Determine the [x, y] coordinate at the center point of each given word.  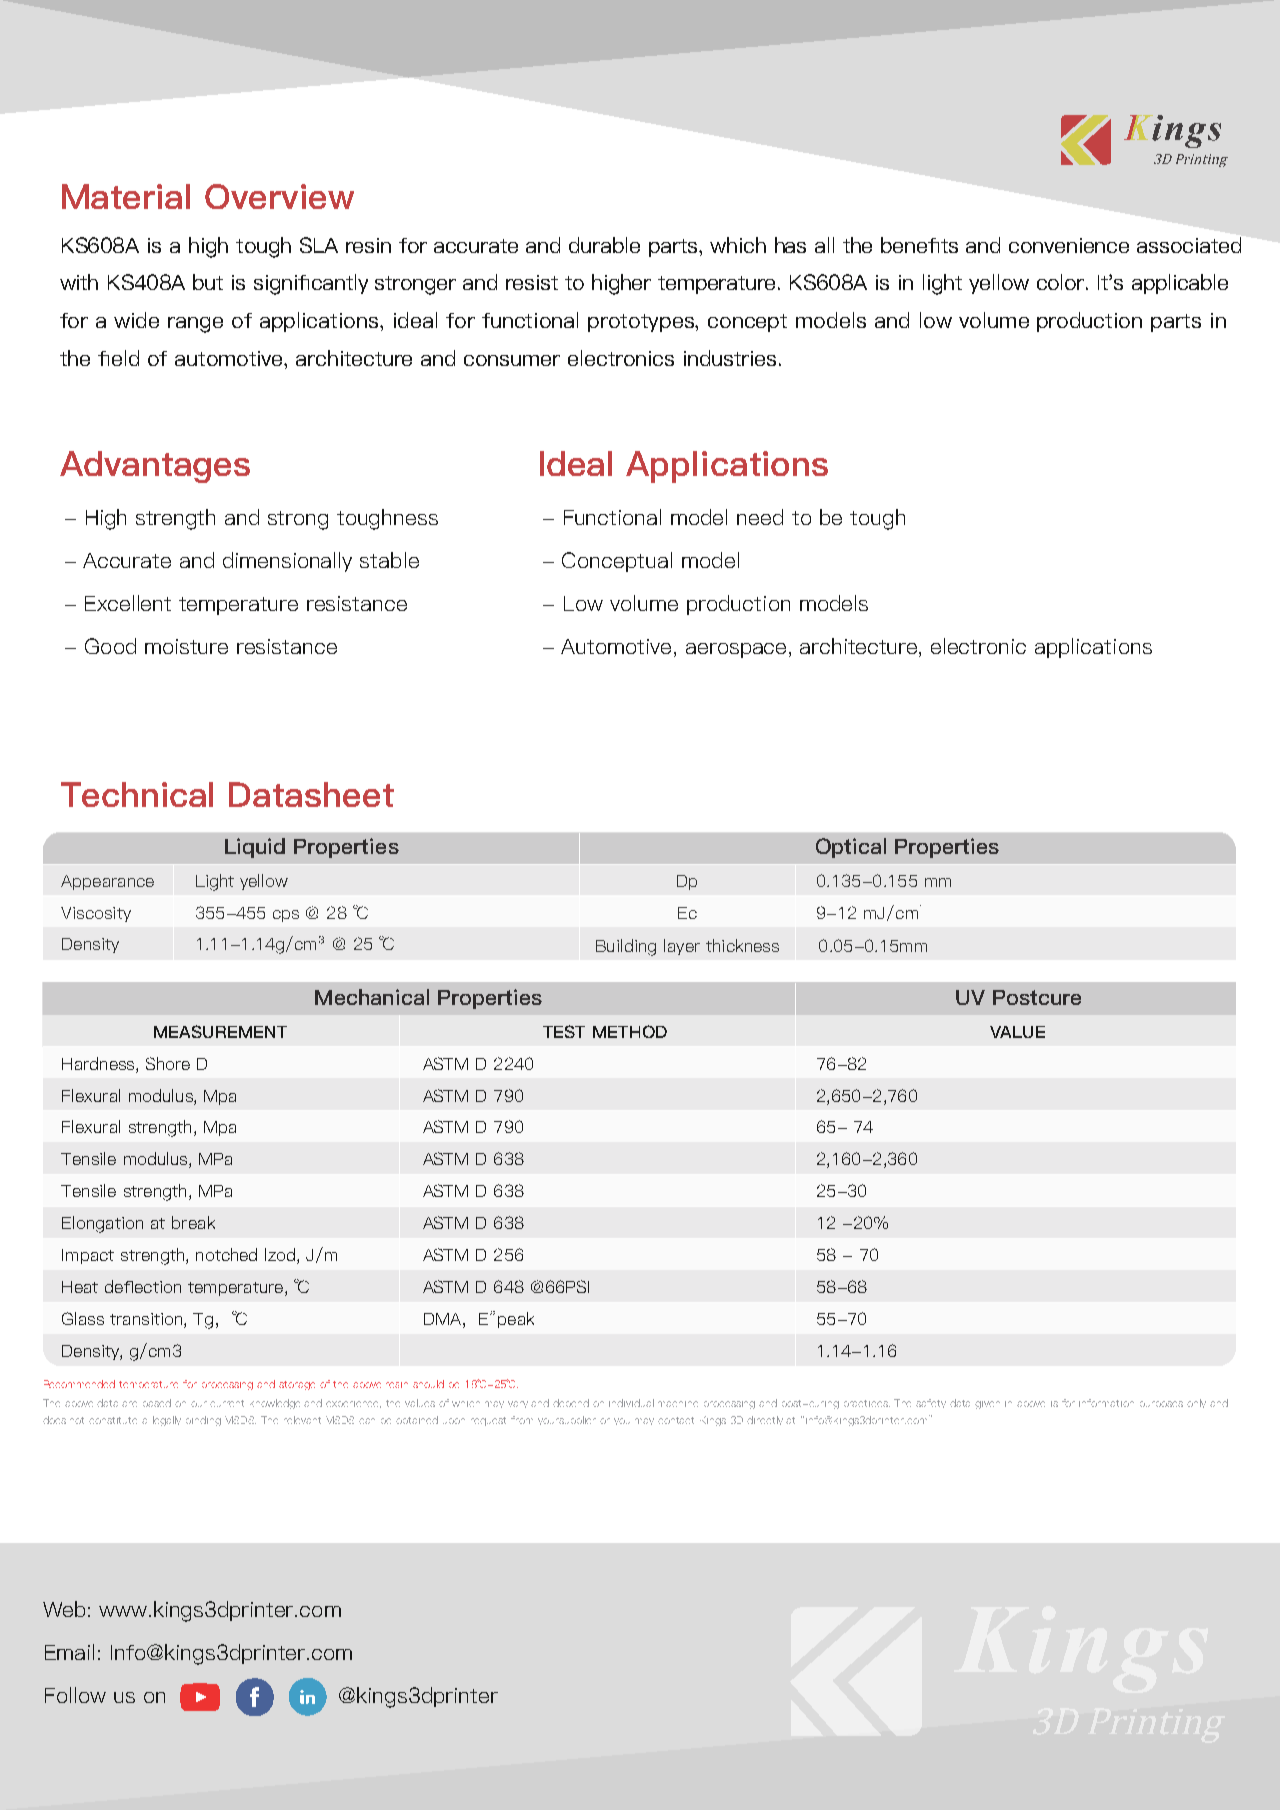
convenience [1069, 245]
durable [604, 245]
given [987, 1405]
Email [69, 1652]
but [208, 282]
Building [626, 947]
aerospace [738, 650]
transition [147, 1320]
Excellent [128, 603]
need [760, 517]
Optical [851, 848]
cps [286, 916]
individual [631, 1403]
